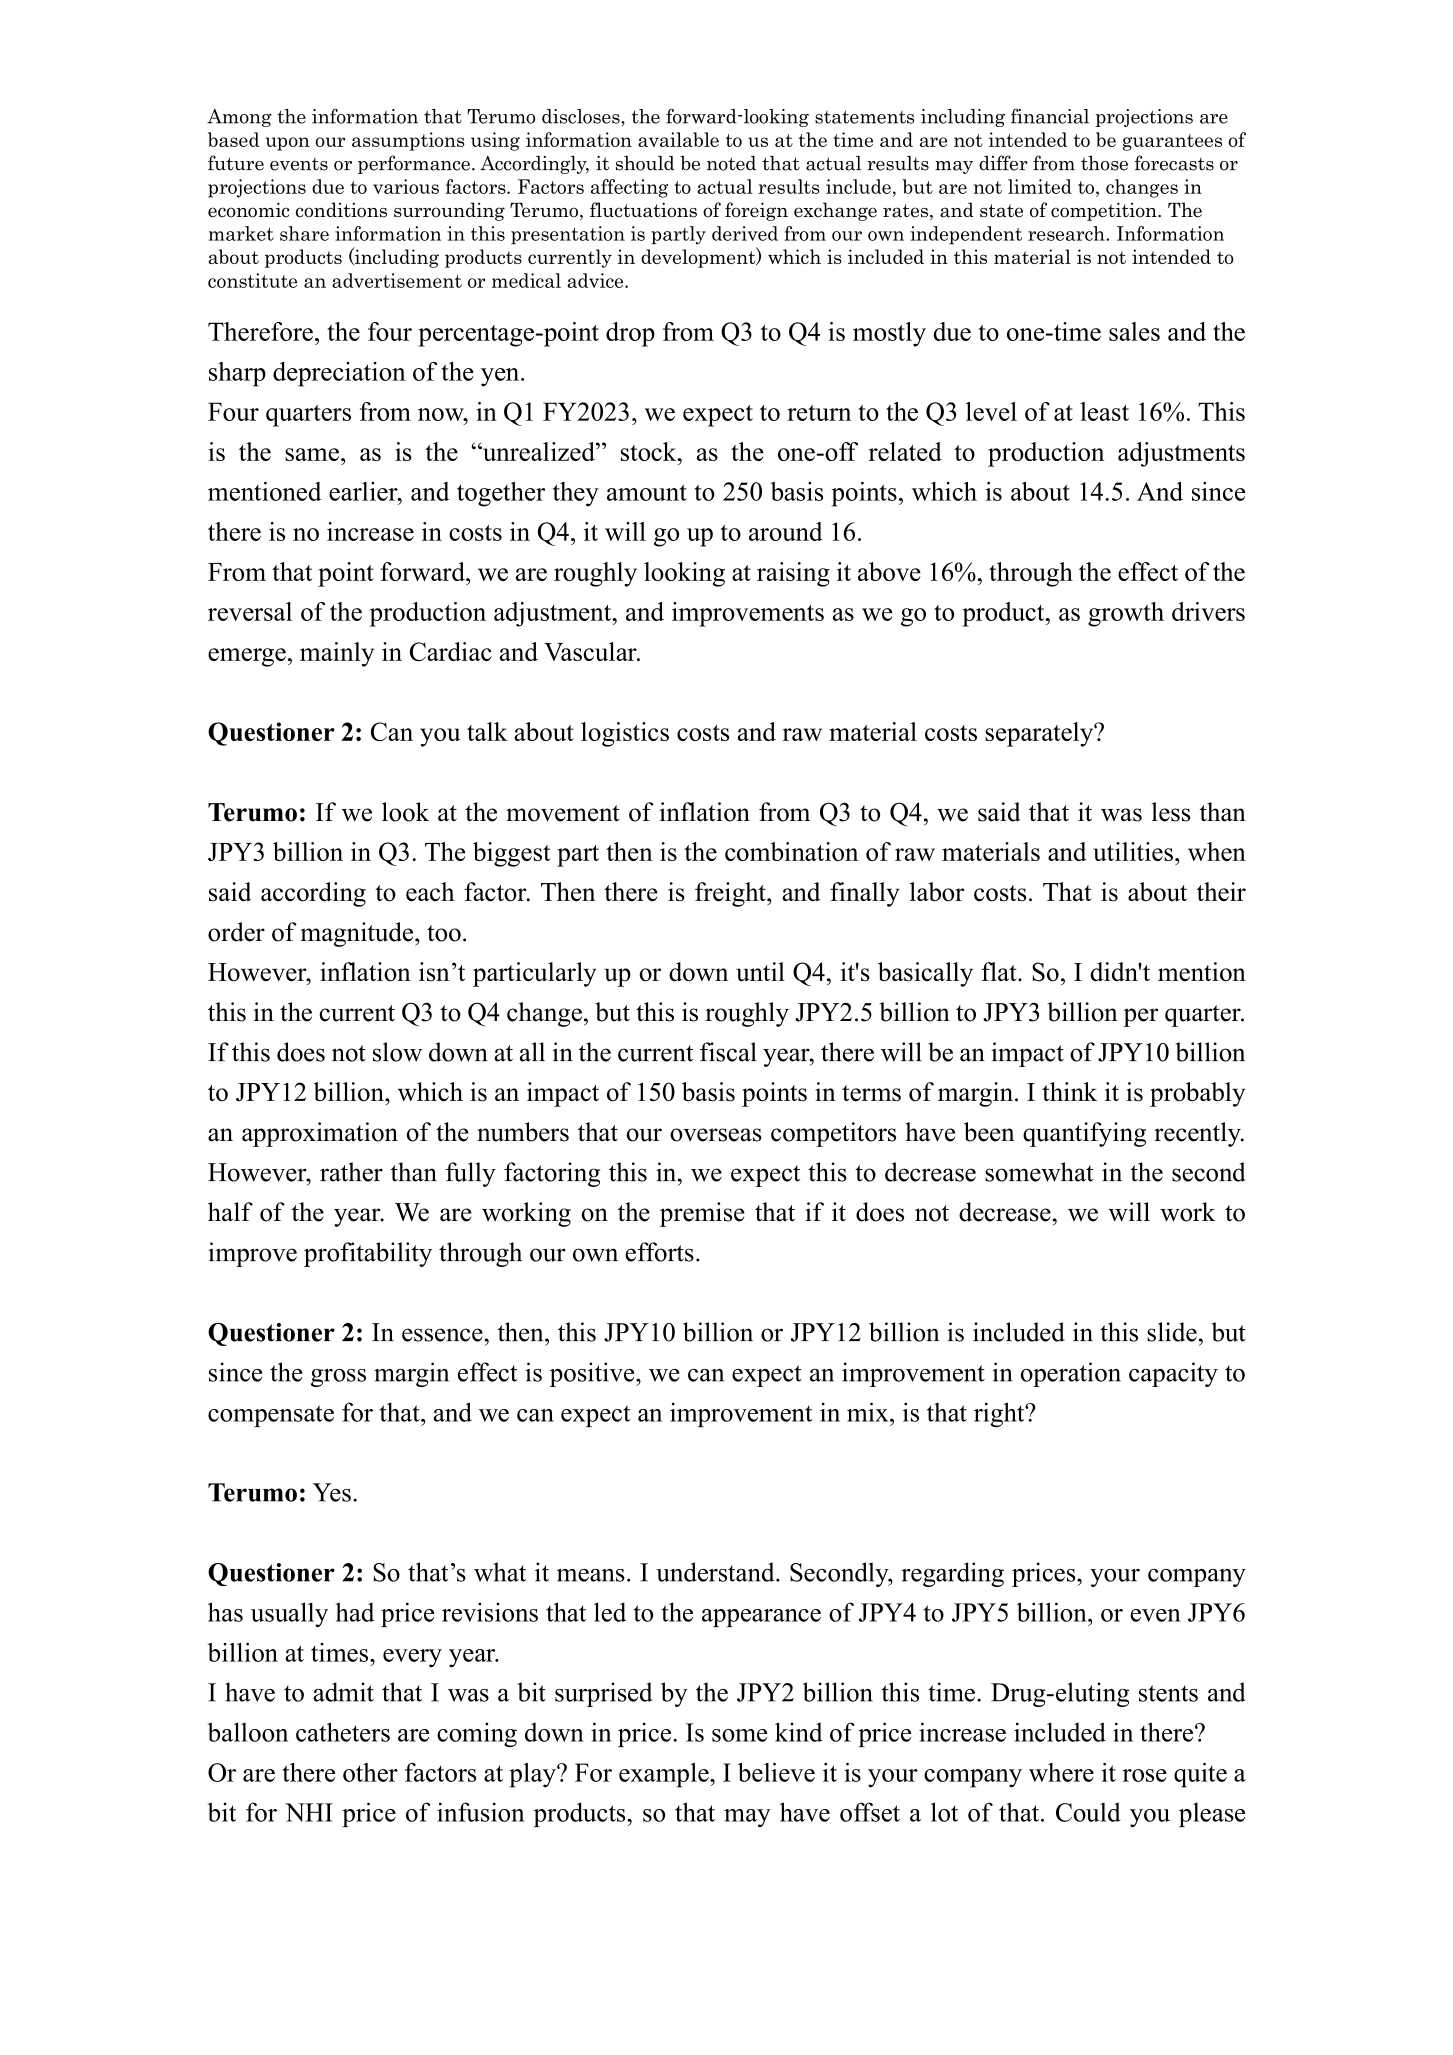  Describe the element at coordinates (337, 654) in the document. I see `mainly` at that location.
